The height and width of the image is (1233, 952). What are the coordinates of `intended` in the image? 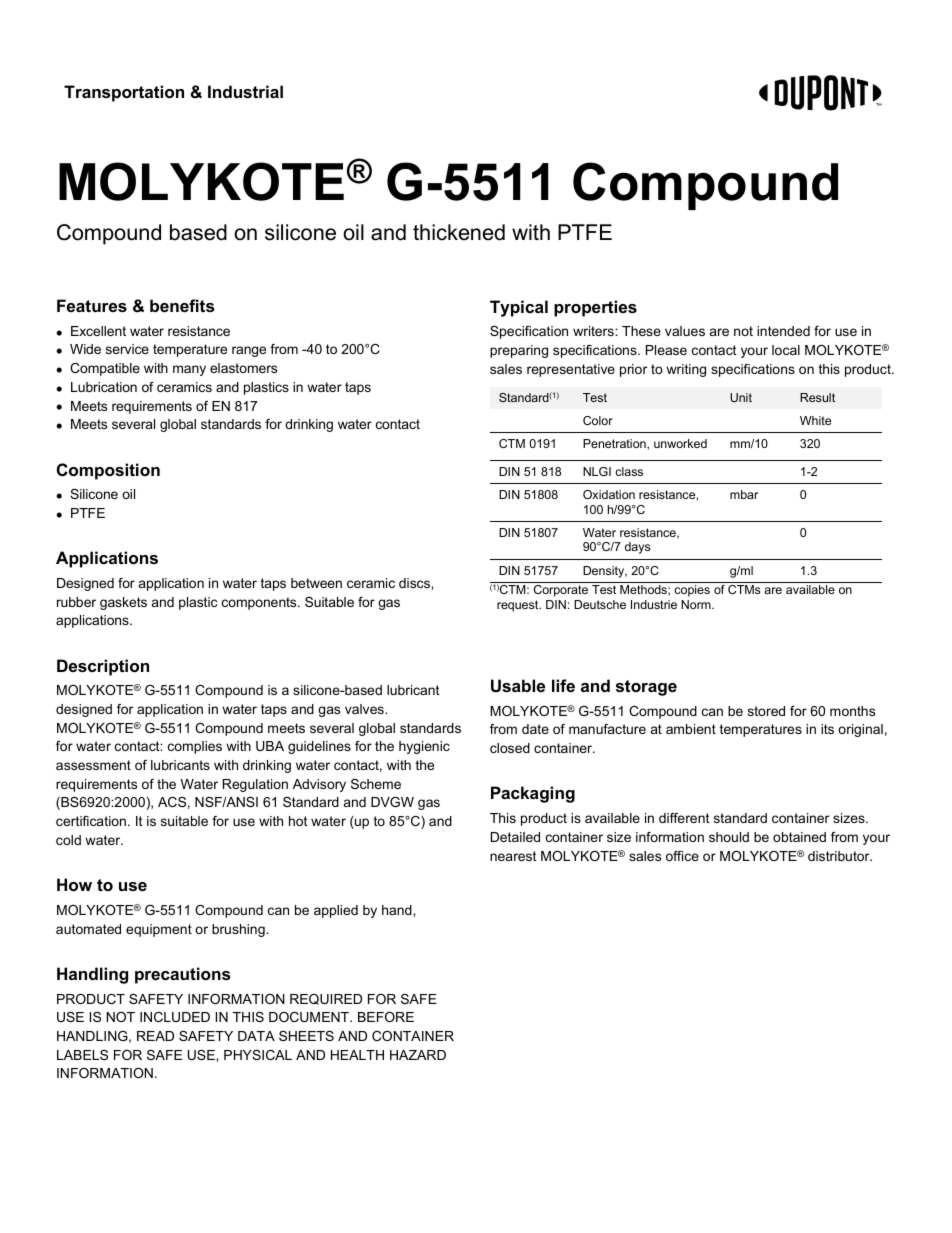 It's located at (783, 331).
